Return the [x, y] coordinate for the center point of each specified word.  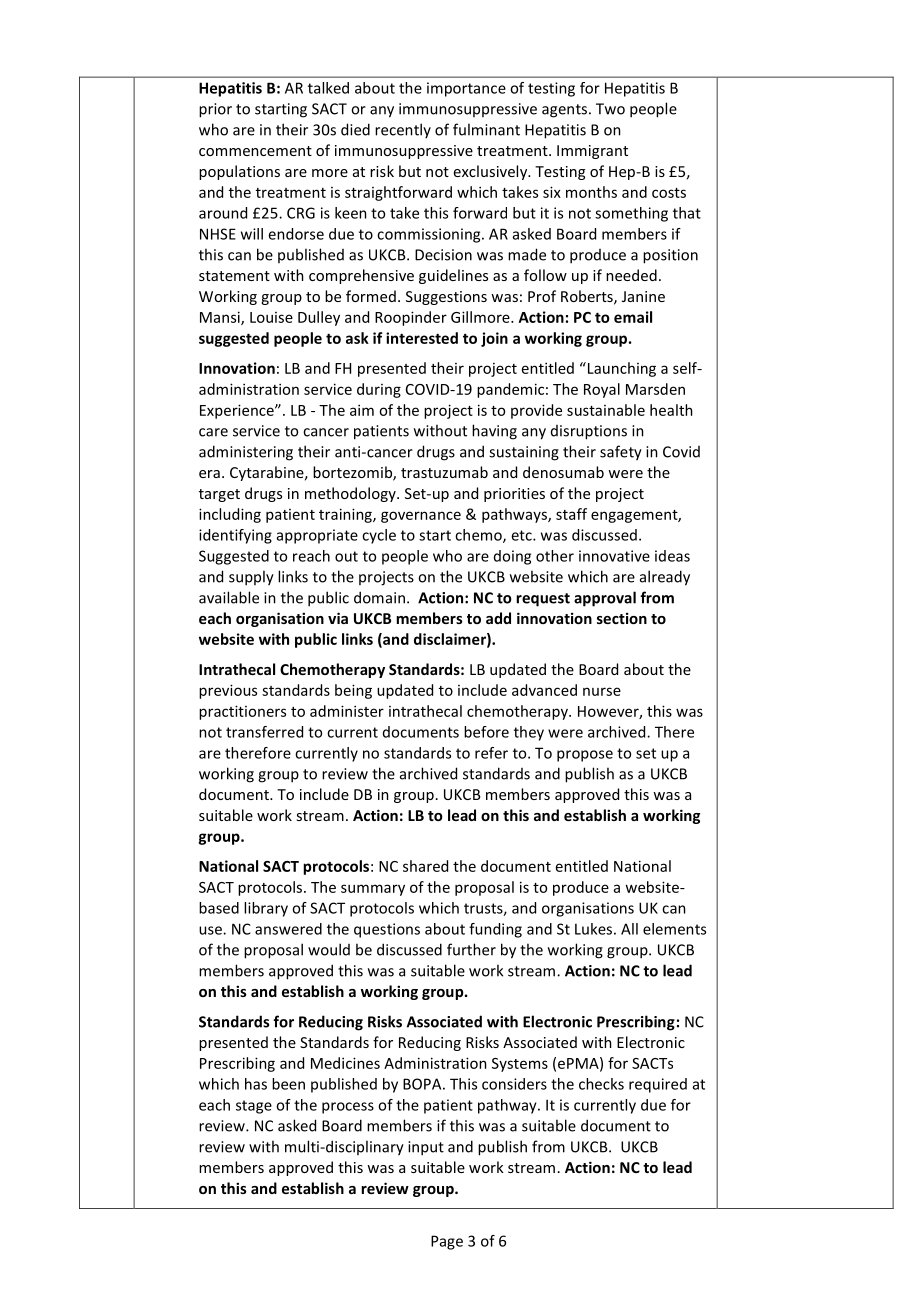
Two [610, 109]
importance [466, 89]
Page [447, 1242]
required [658, 1085]
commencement [255, 151]
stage [254, 1107]
